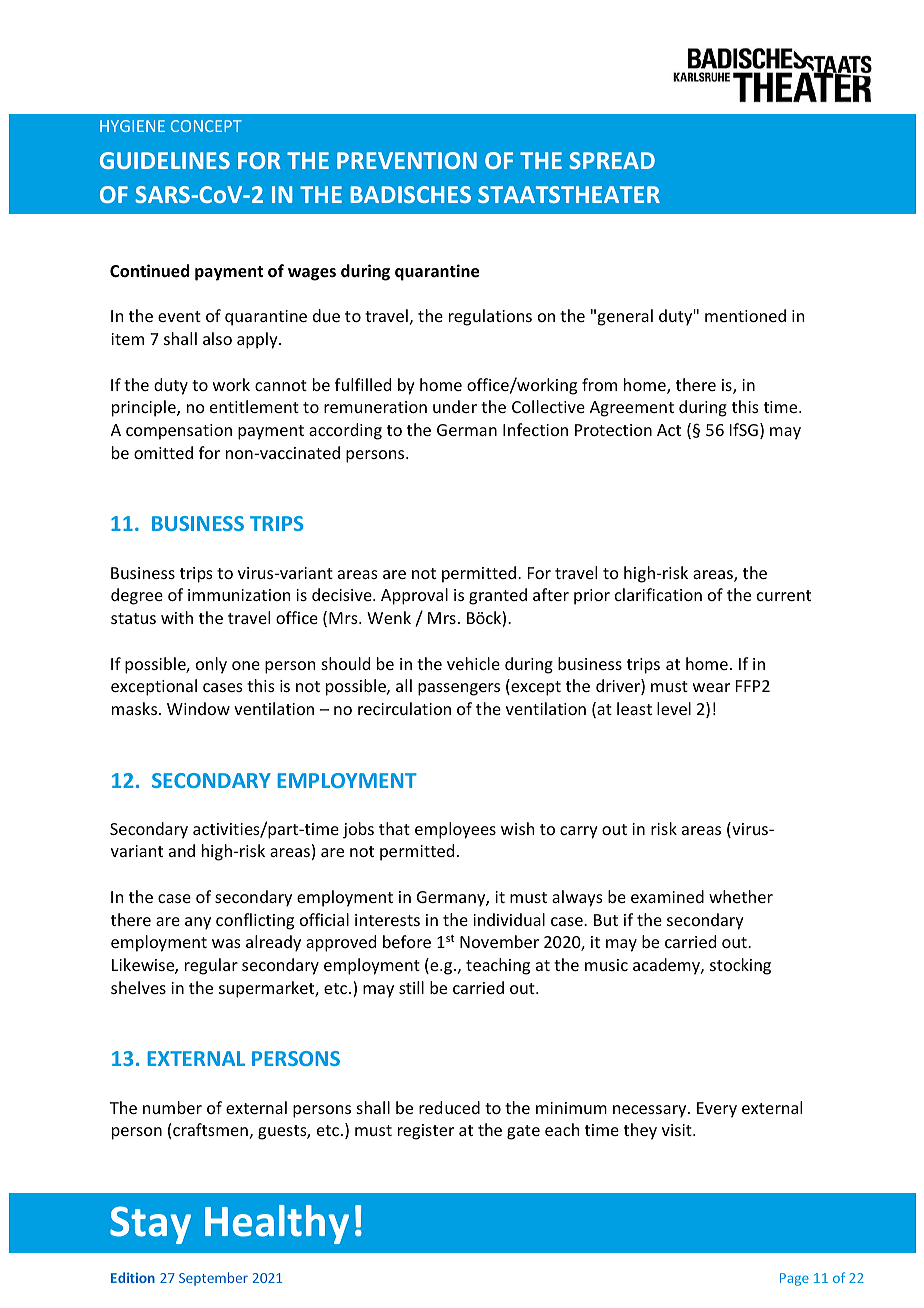  Describe the element at coordinates (459, 689) in the image. I see `passengers` at that location.
